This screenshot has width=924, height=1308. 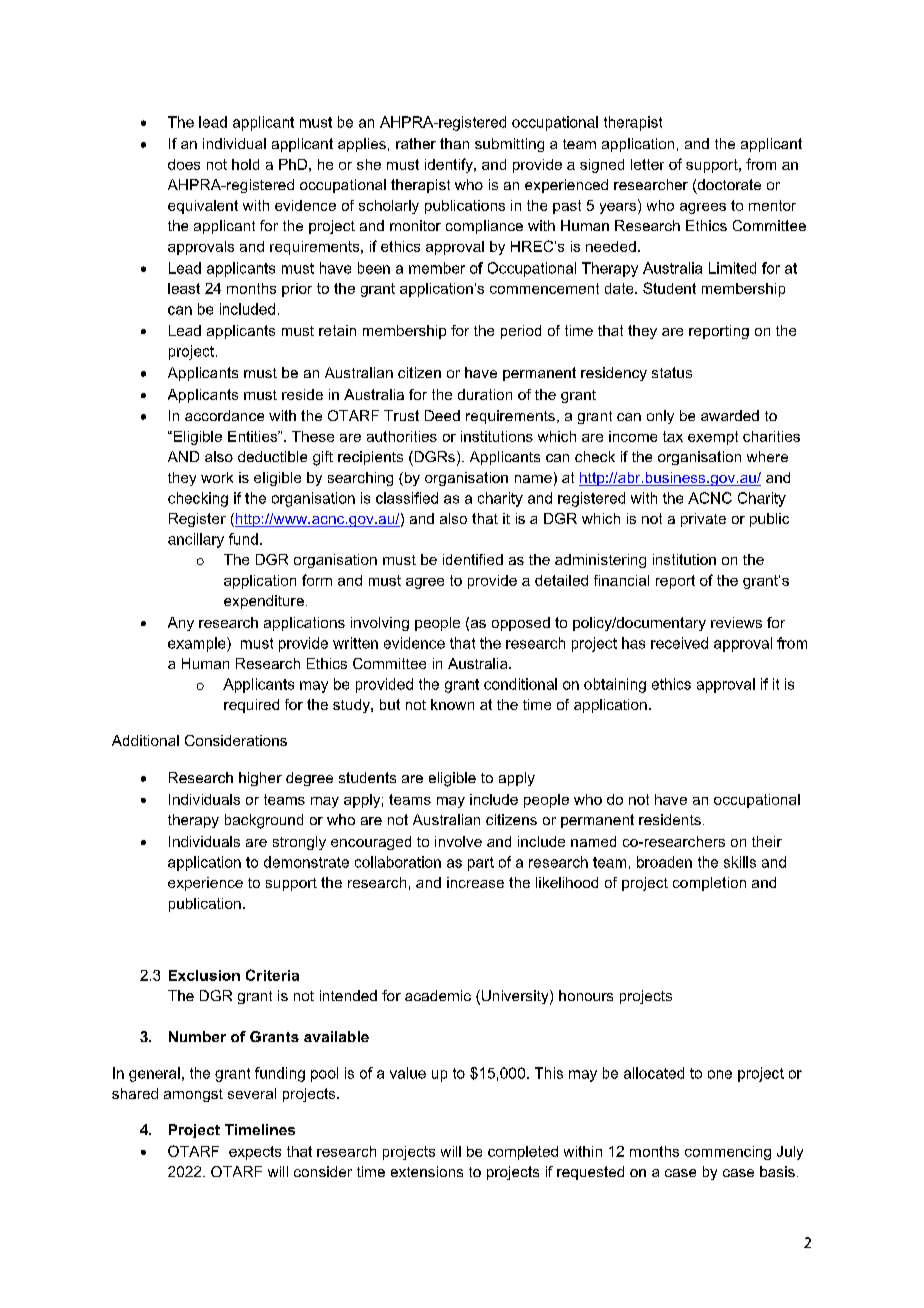 What do you see at coordinates (647, 164) in the screenshot?
I see `letter` at bounding box center [647, 164].
